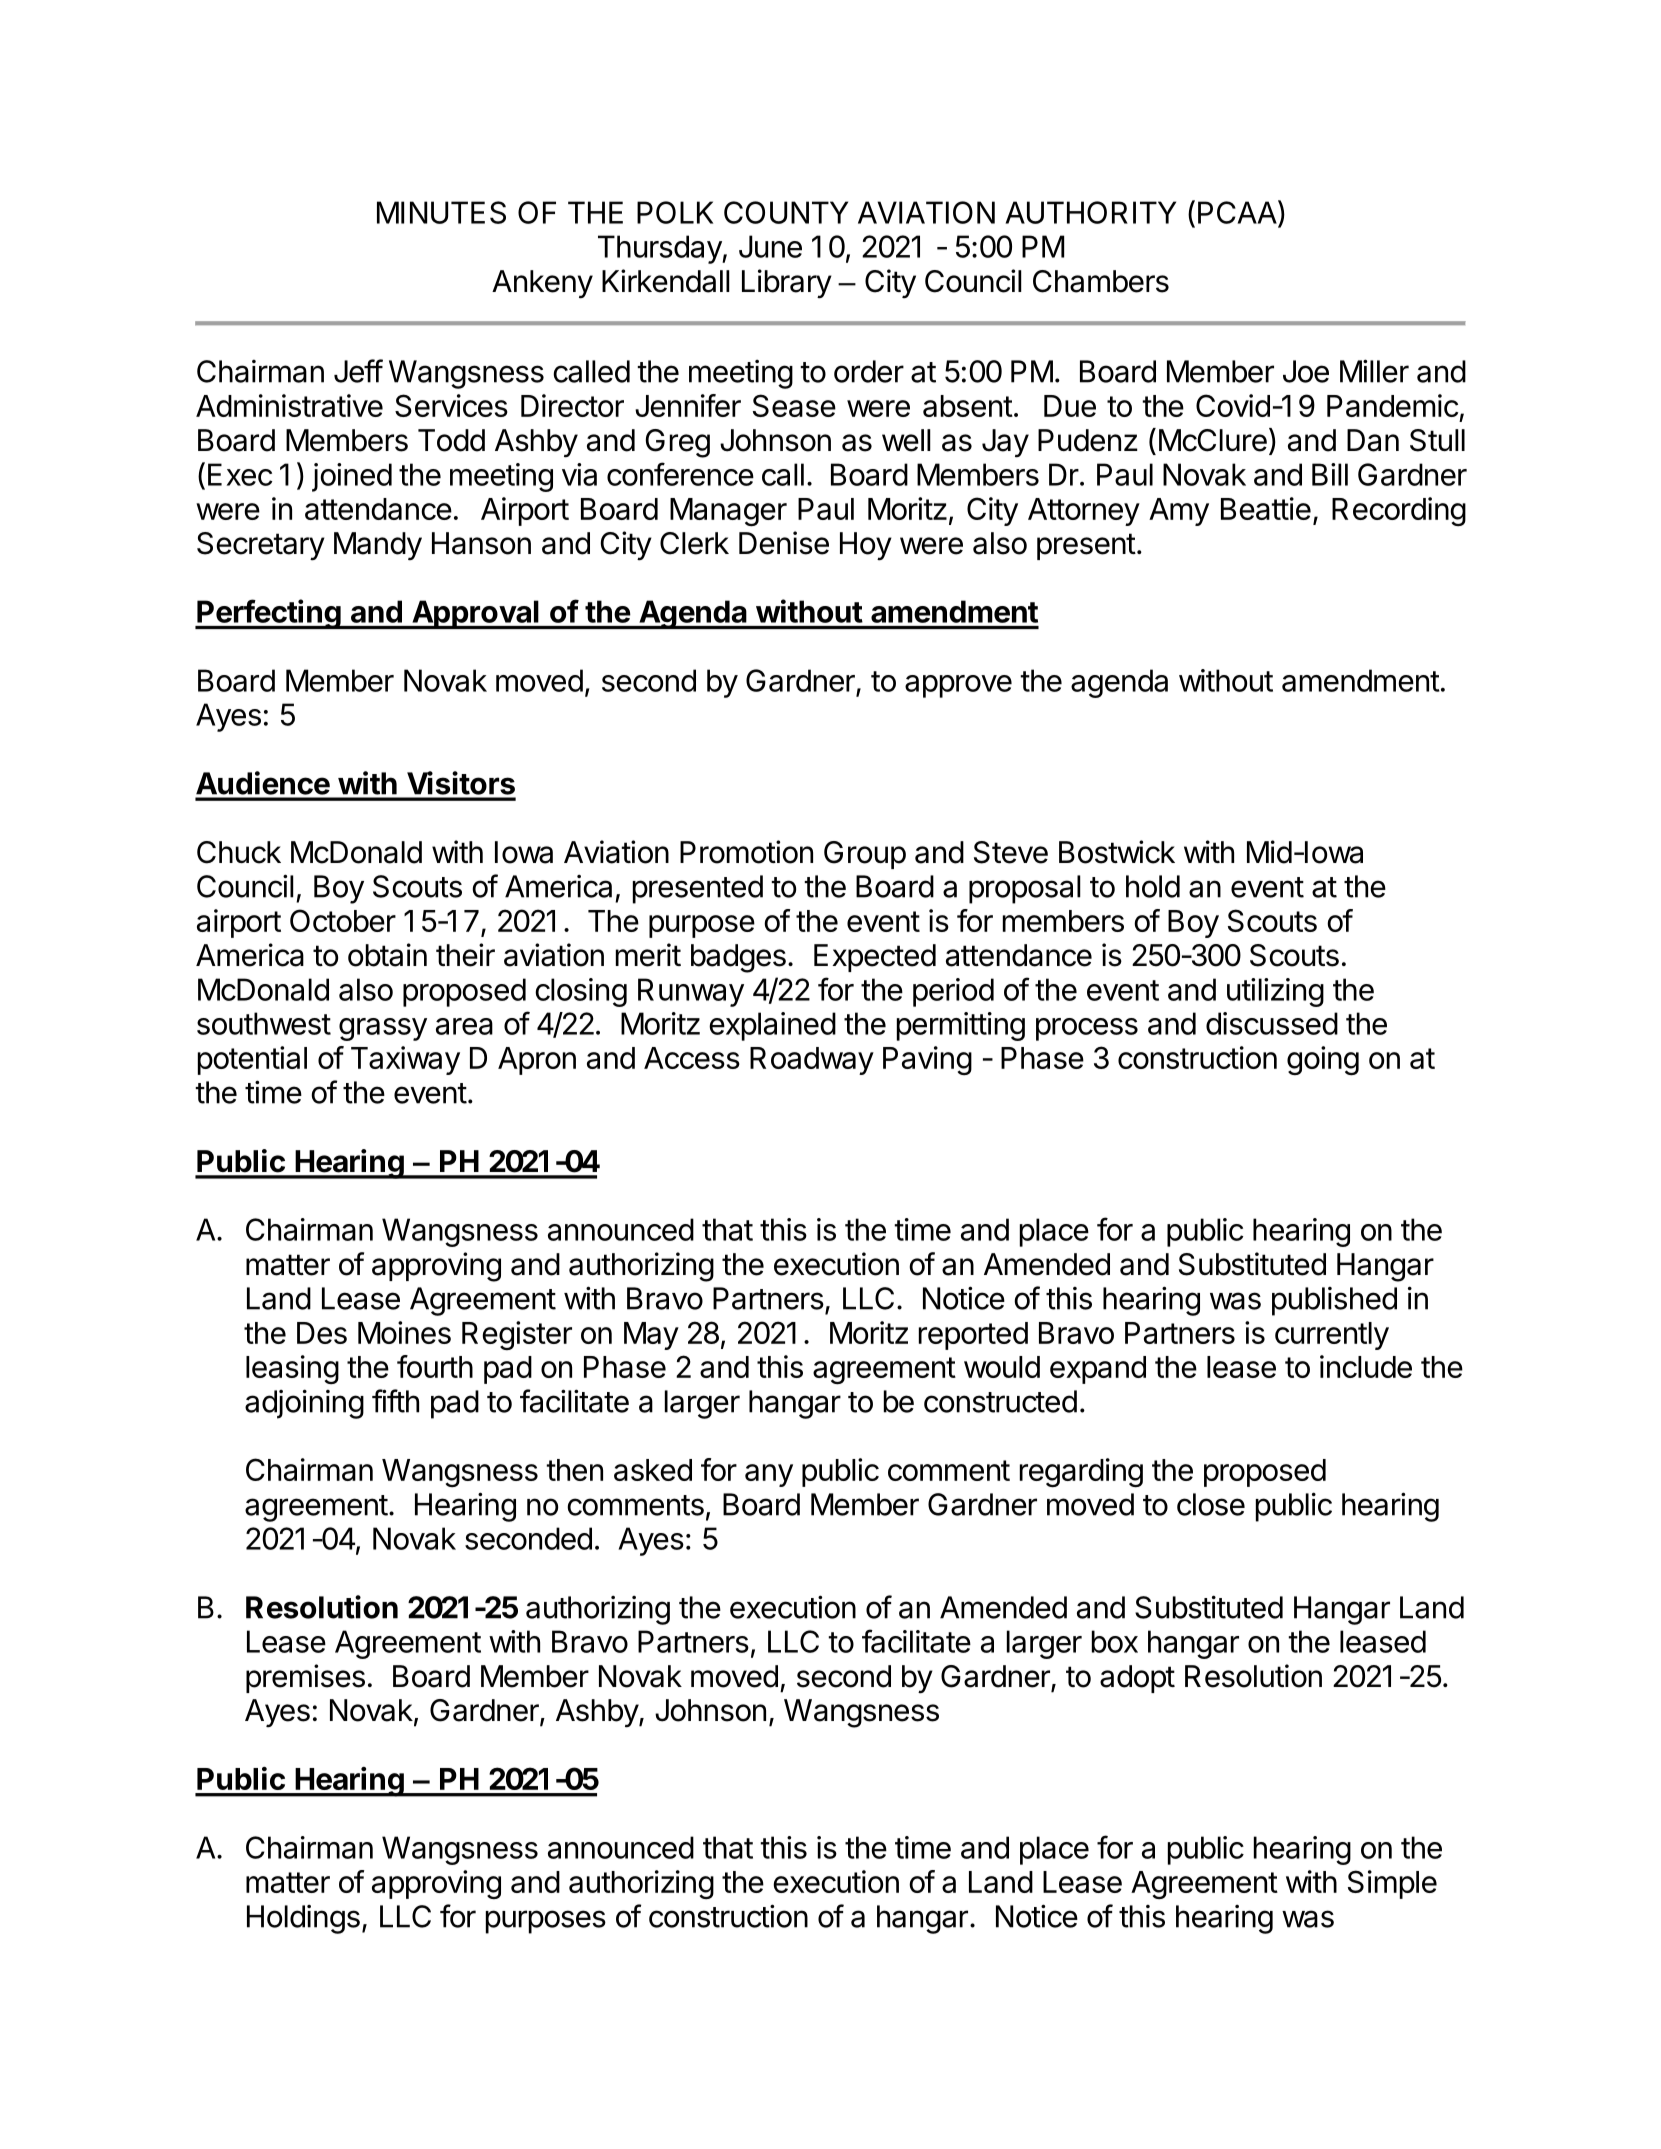  Describe the element at coordinates (475, 614) in the screenshot. I see `Approval` at that location.
